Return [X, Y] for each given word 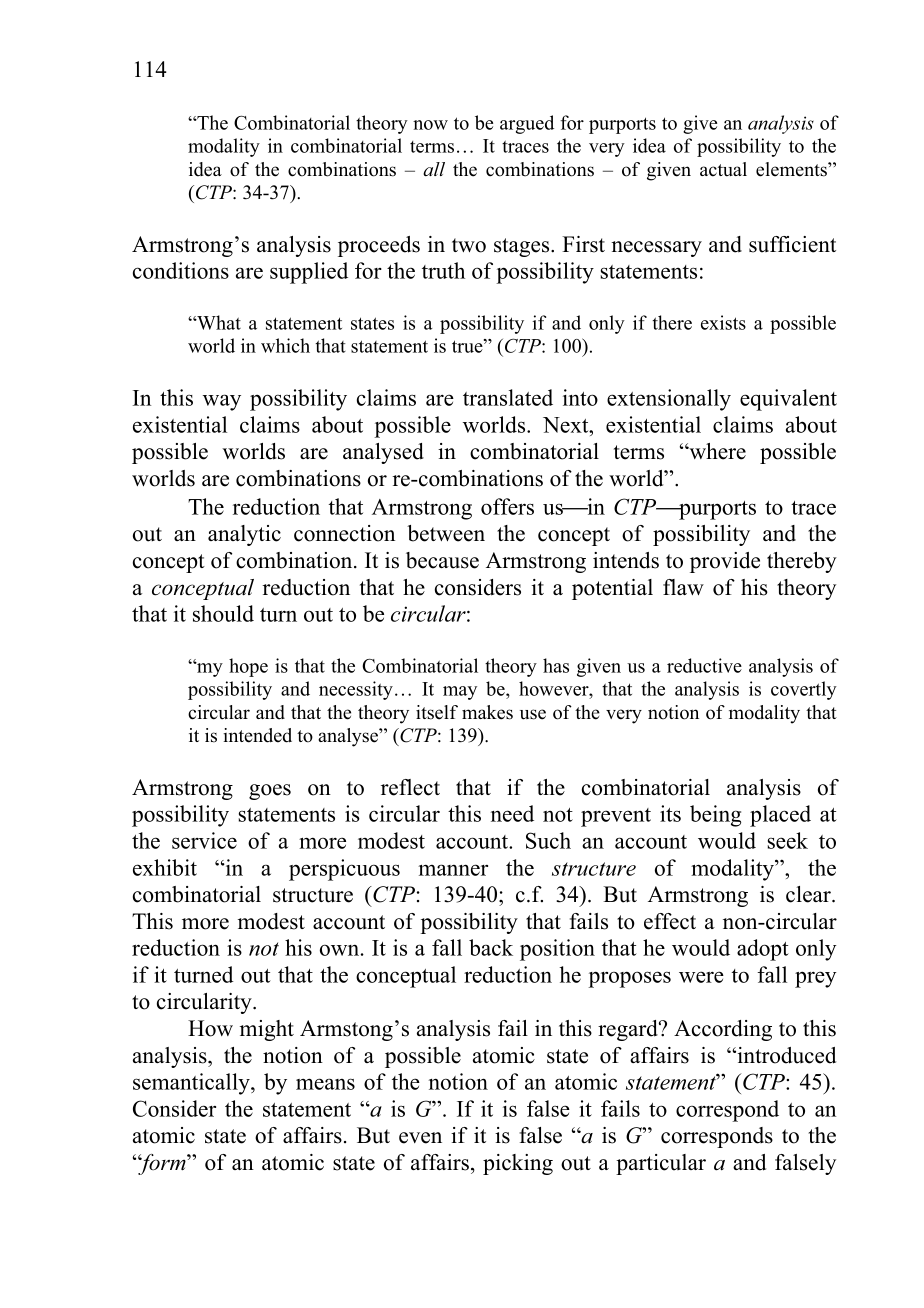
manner [453, 870]
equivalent [788, 400]
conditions [181, 270]
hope [248, 667]
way [222, 402]
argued [527, 124]
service [204, 840]
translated [508, 397]
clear [809, 894]
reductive [704, 665]
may [460, 693]
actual [723, 169]
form [163, 1164]
